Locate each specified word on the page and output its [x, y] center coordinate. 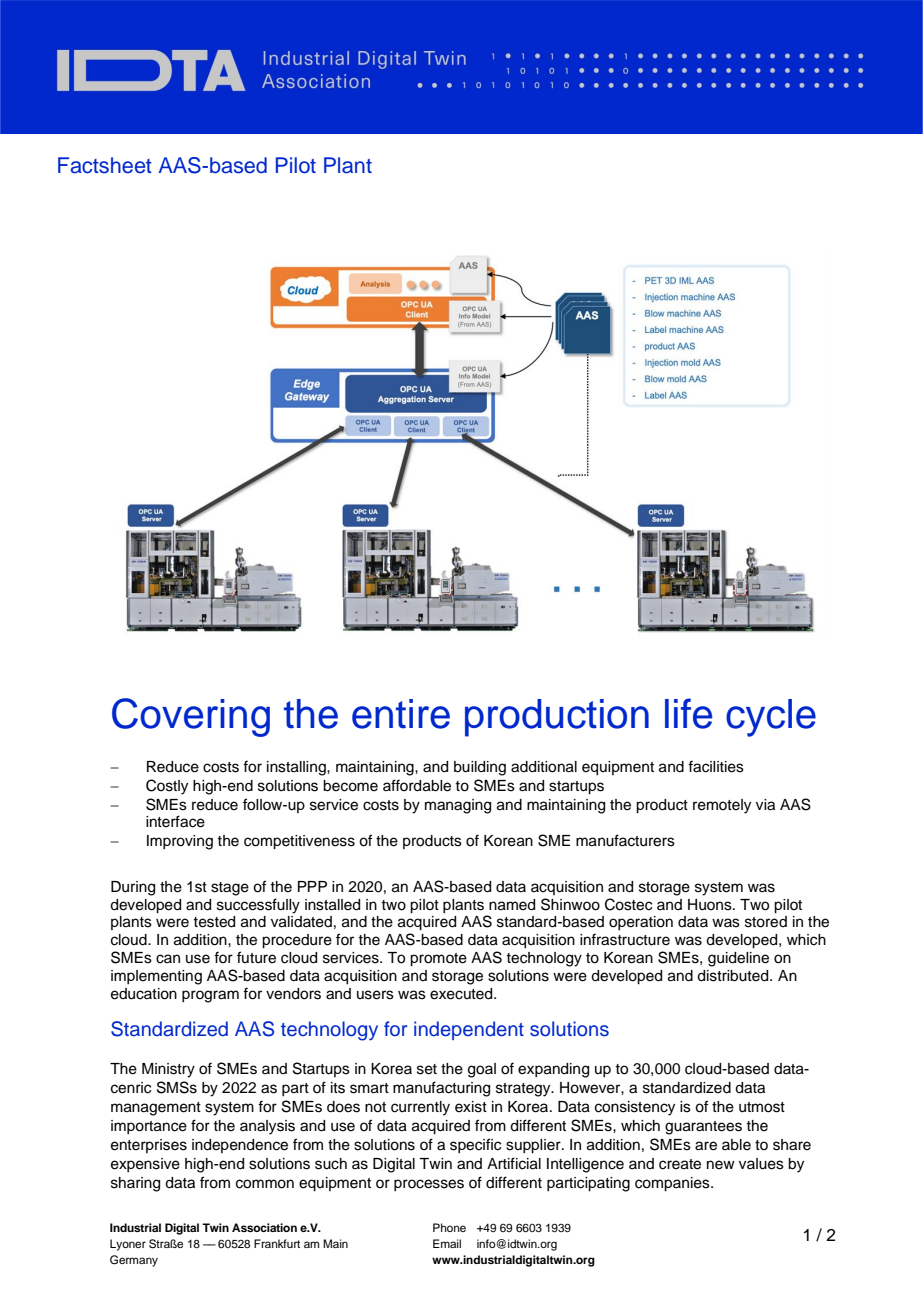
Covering [191, 717]
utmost [762, 1107]
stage [230, 889]
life [688, 713]
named [512, 905]
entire [401, 714]
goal [482, 1070]
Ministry [168, 1070]
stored [766, 922]
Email [447, 1243]
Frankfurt [277, 1243]
